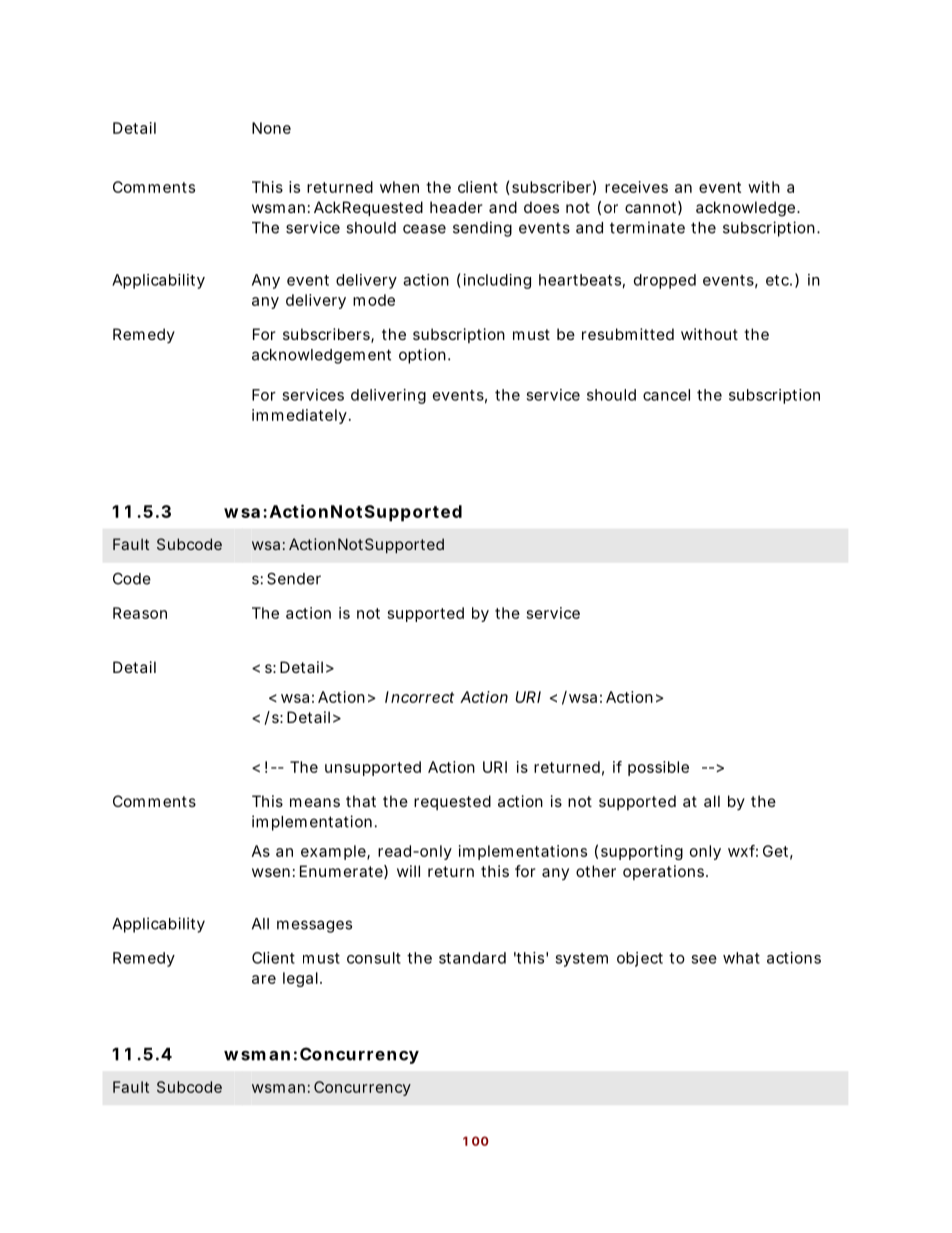 Image resolution: width=952 pixels, height=1233 pixels. What do you see at coordinates (300, 979) in the document?
I see `legal` at bounding box center [300, 979].
